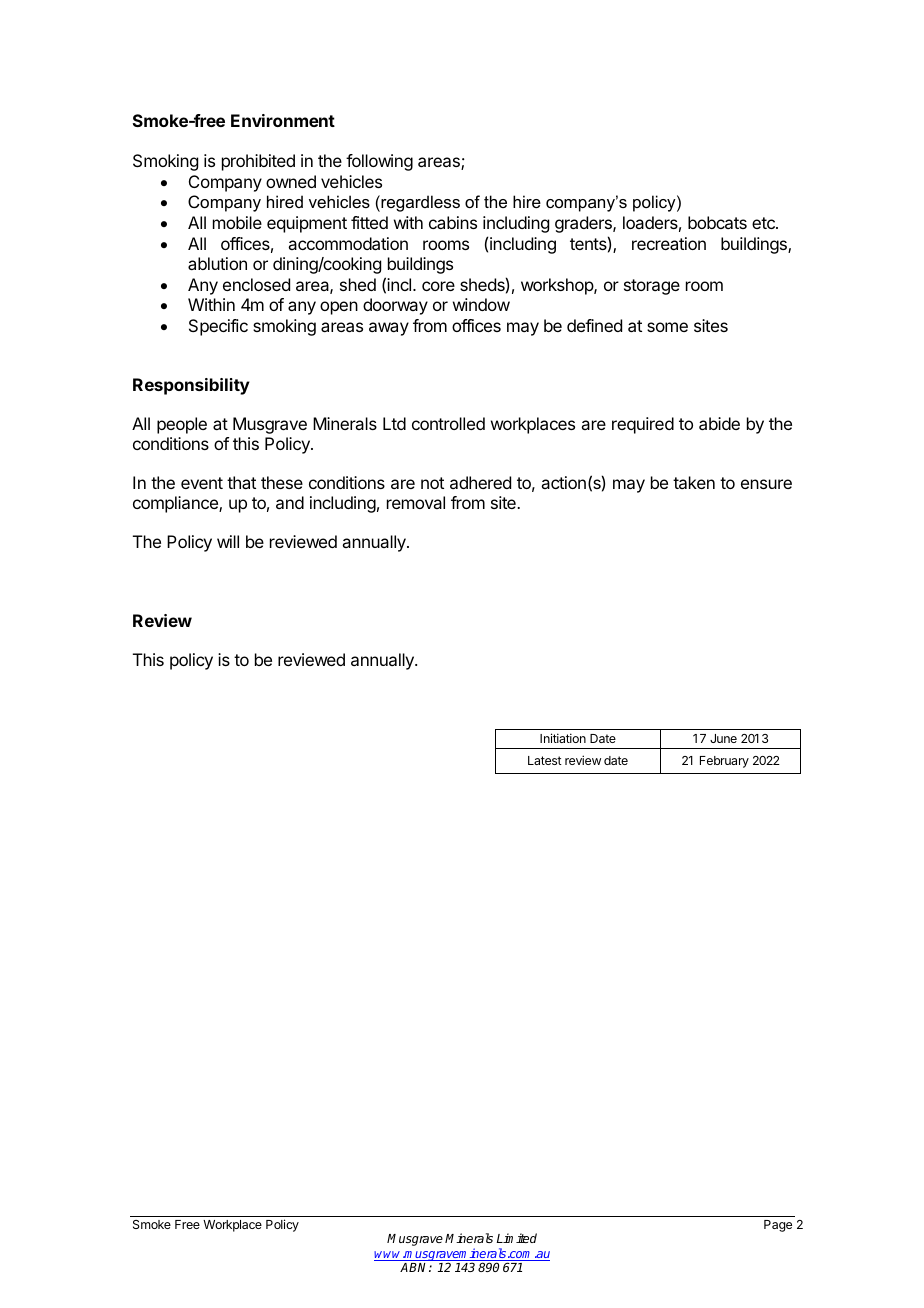 The width and height of the screenshot is (924, 1308). Describe the element at coordinates (379, 162) in the screenshot. I see `following` at that location.
